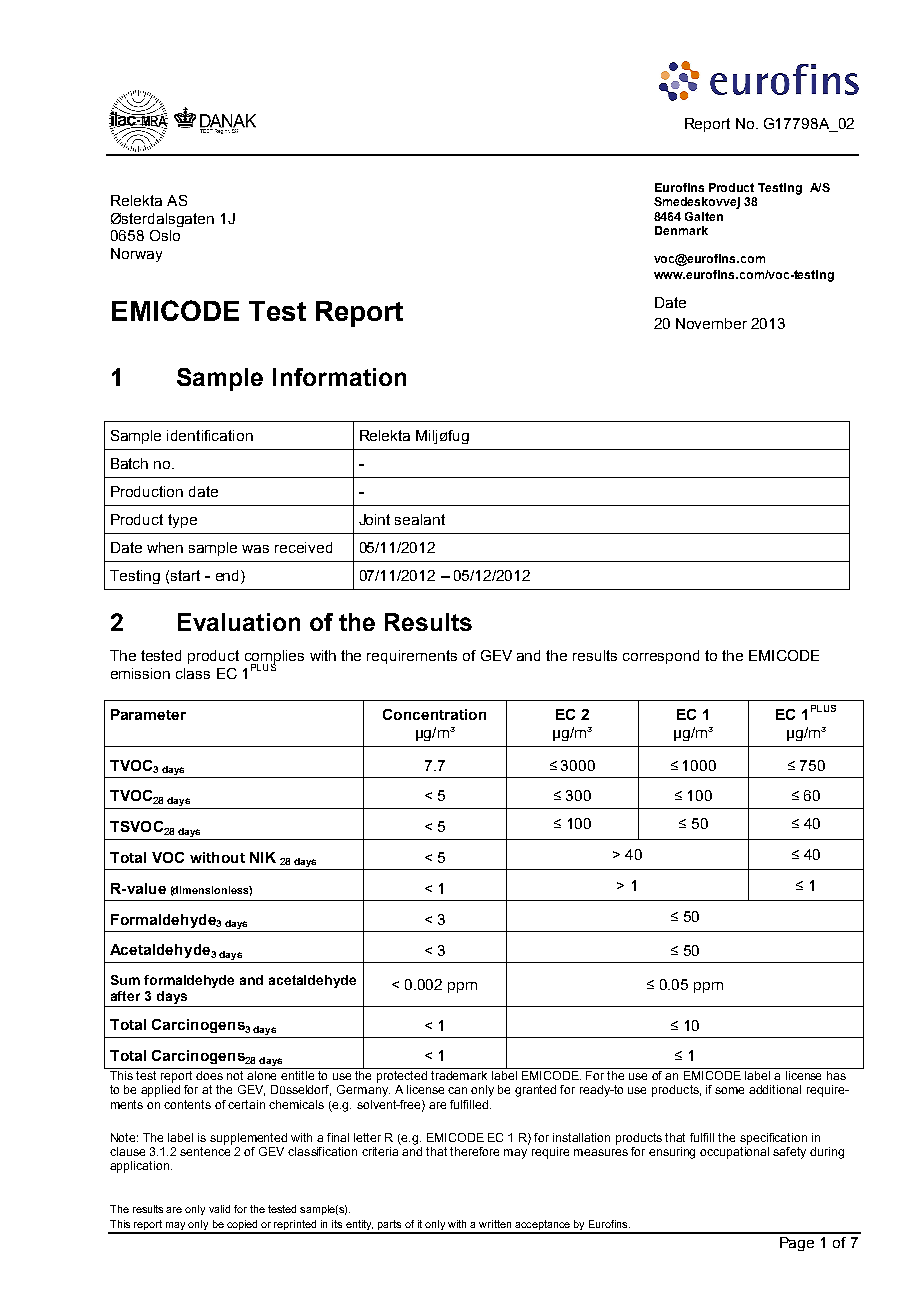 This page has width=924, height=1308. Describe the element at coordinates (148, 714) in the page. I see `Parameter` at that location.
